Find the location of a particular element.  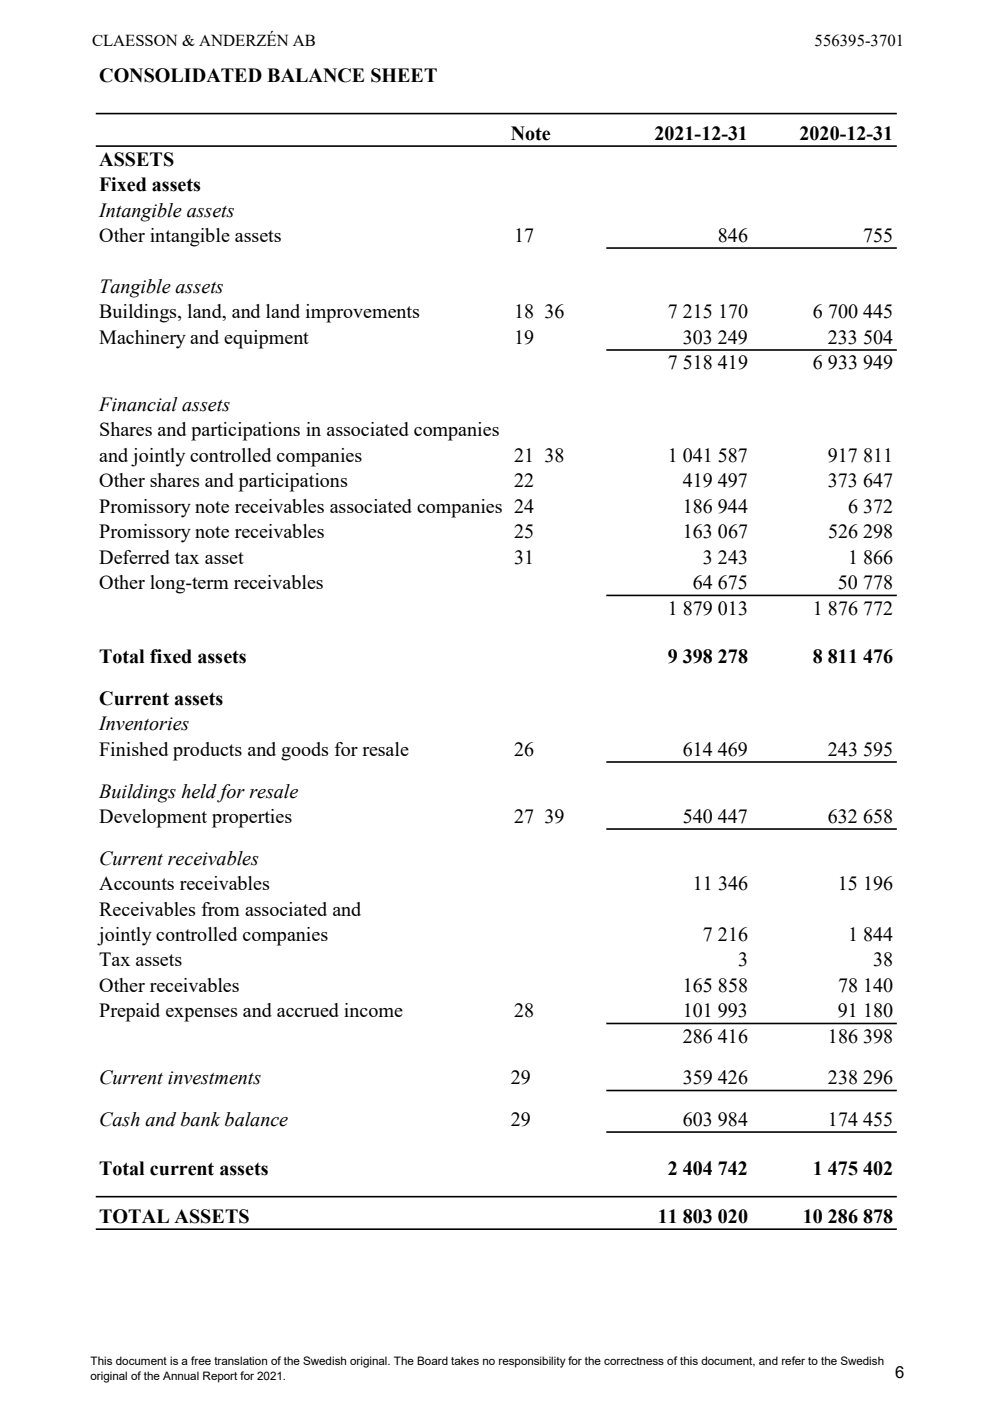

income is located at coordinates (373, 1010).
